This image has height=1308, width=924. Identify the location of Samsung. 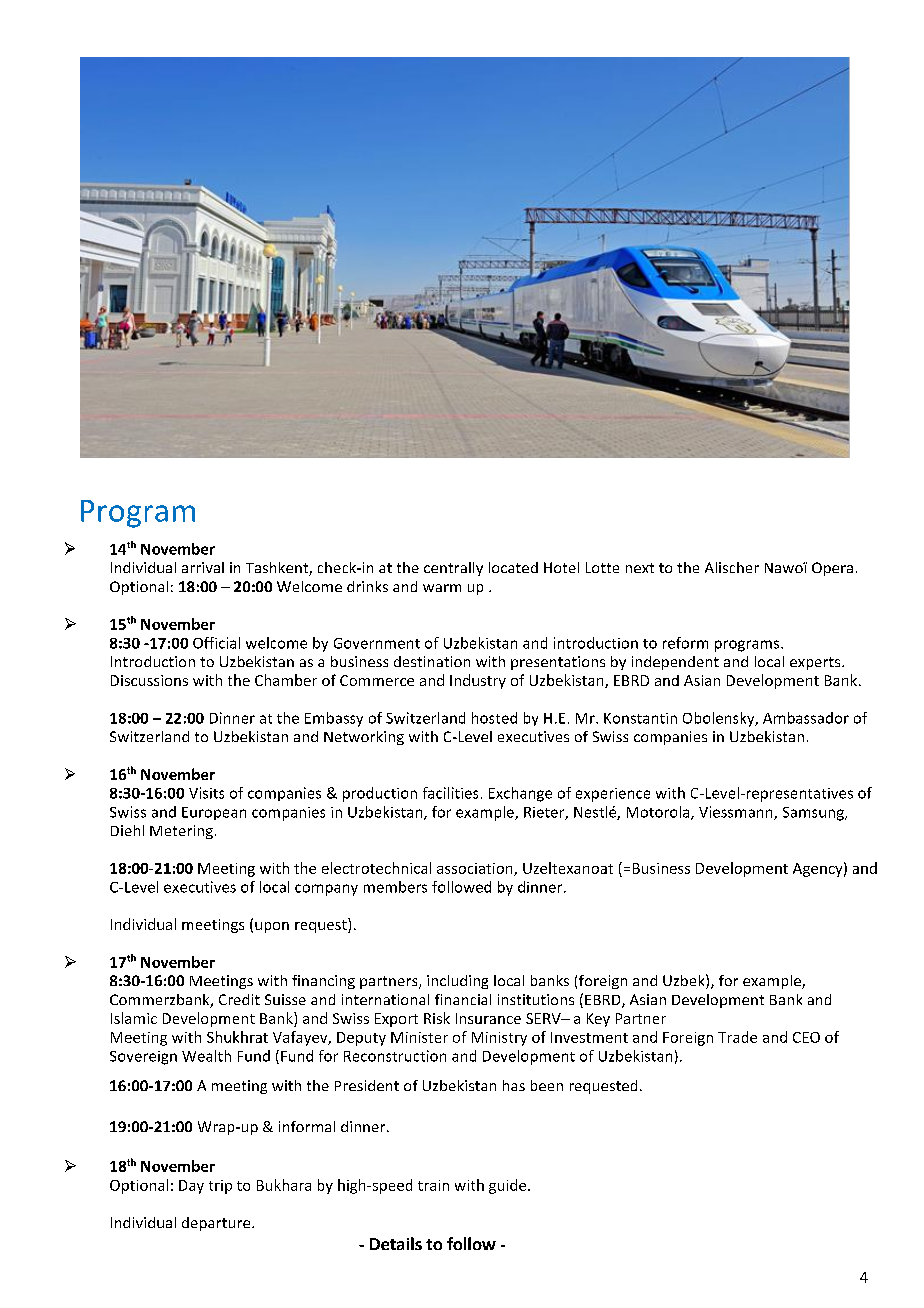
(814, 814).
